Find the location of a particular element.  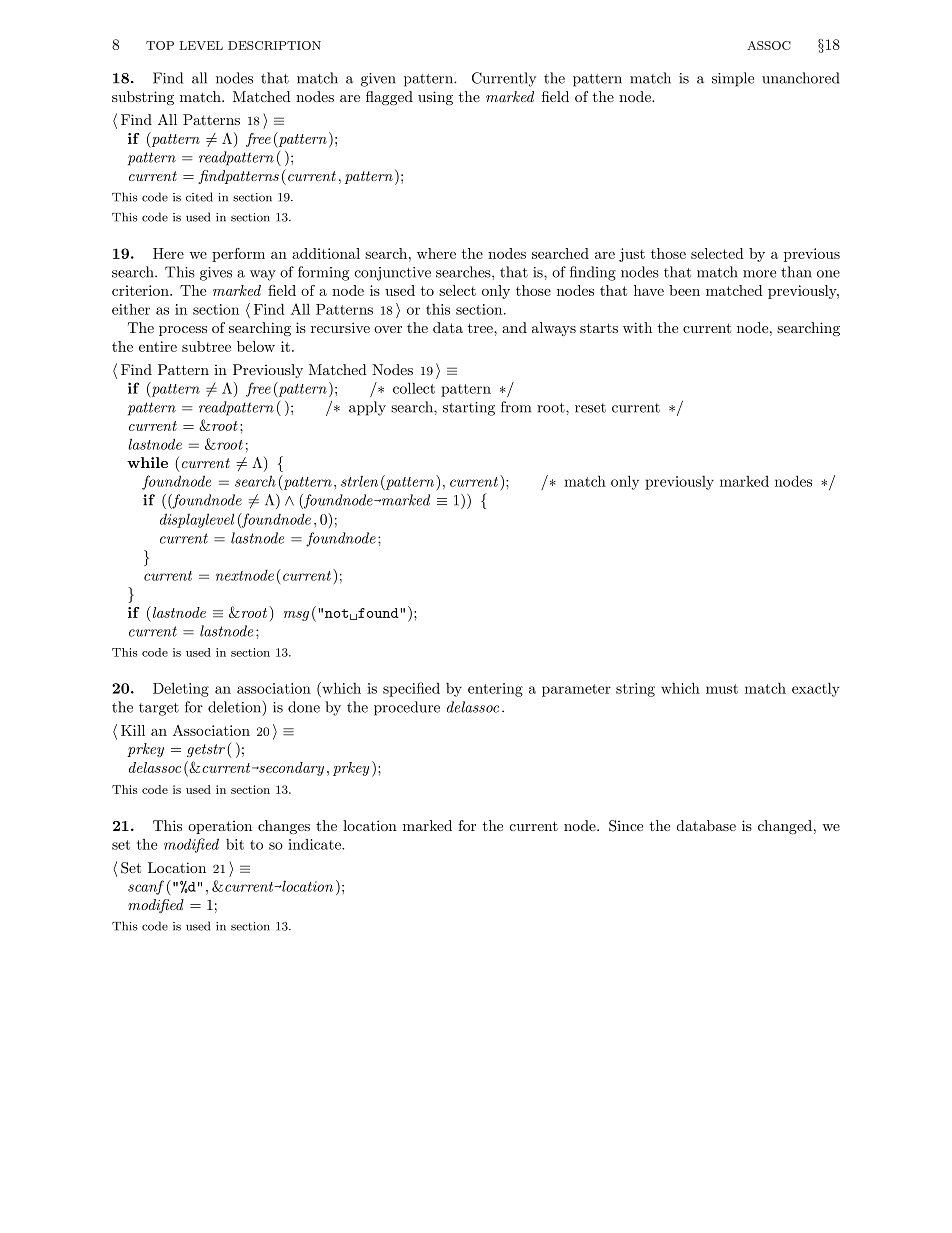

more is located at coordinates (759, 274).
